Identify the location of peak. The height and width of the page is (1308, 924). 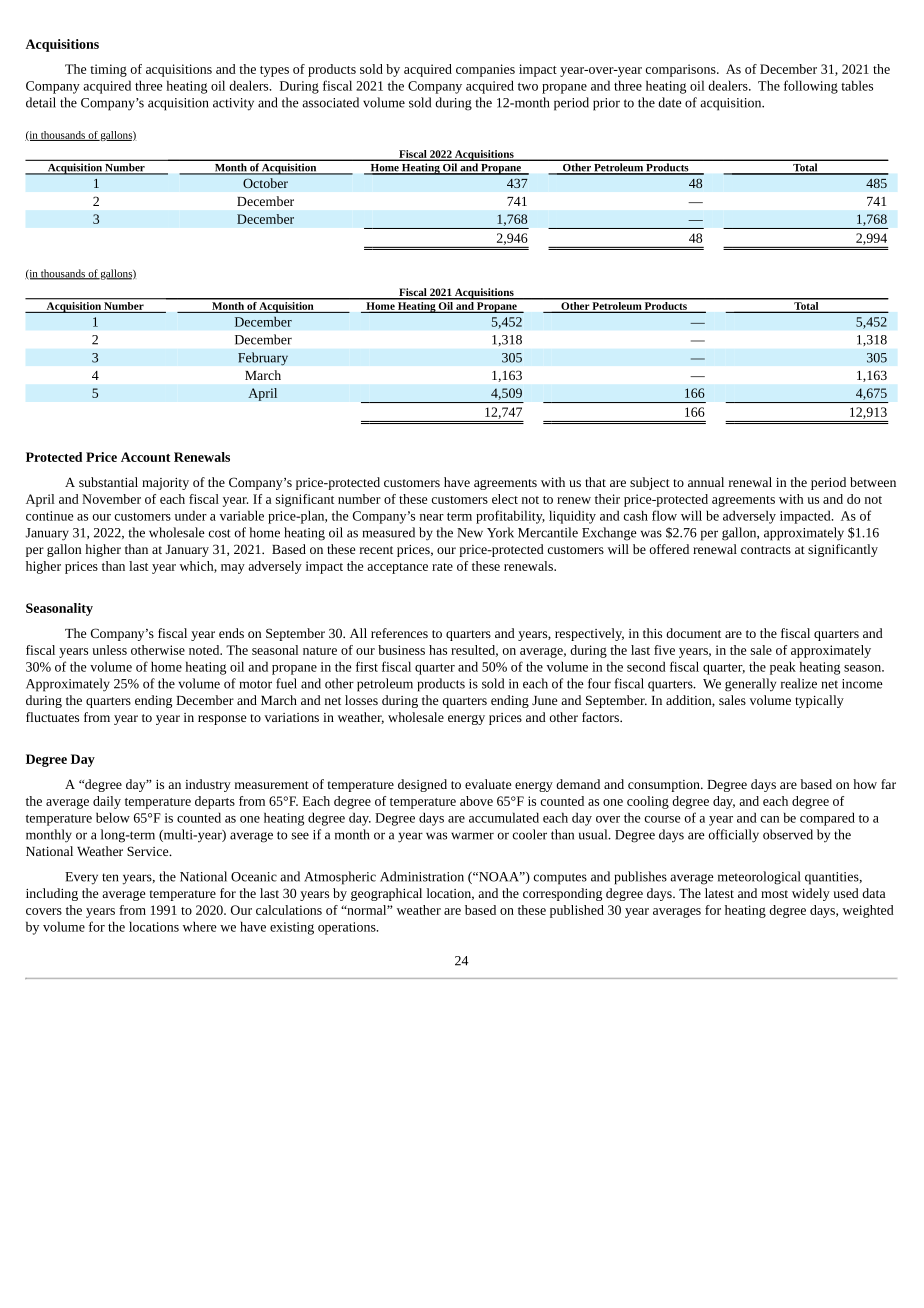
(783, 668).
